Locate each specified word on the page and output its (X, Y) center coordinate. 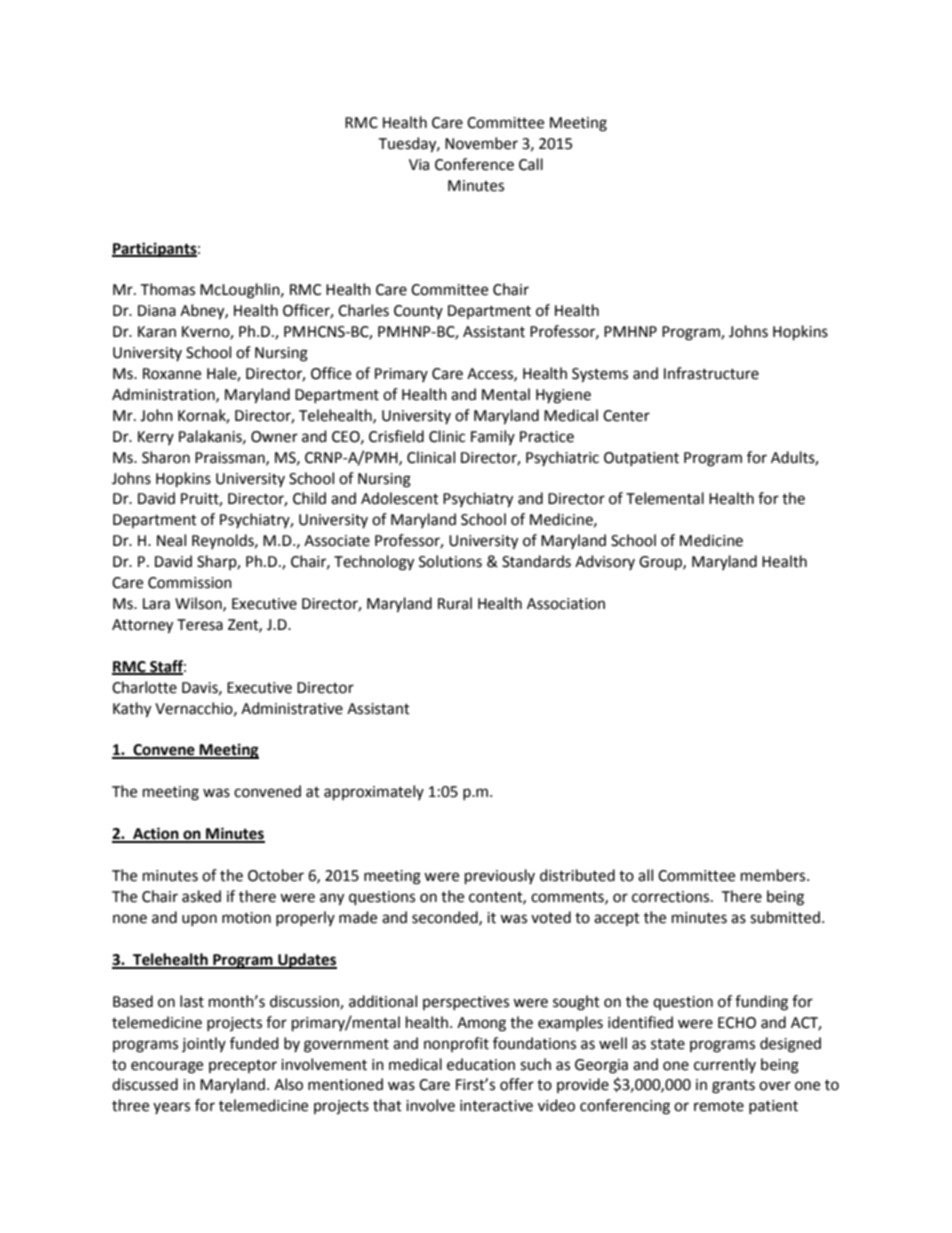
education (481, 1064)
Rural (455, 603)
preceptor (243, 1066)
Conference (474, 164)
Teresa (200, 625)
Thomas (167, 289)
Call (531, 164)
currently (725, 1065)
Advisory (605, 562)
